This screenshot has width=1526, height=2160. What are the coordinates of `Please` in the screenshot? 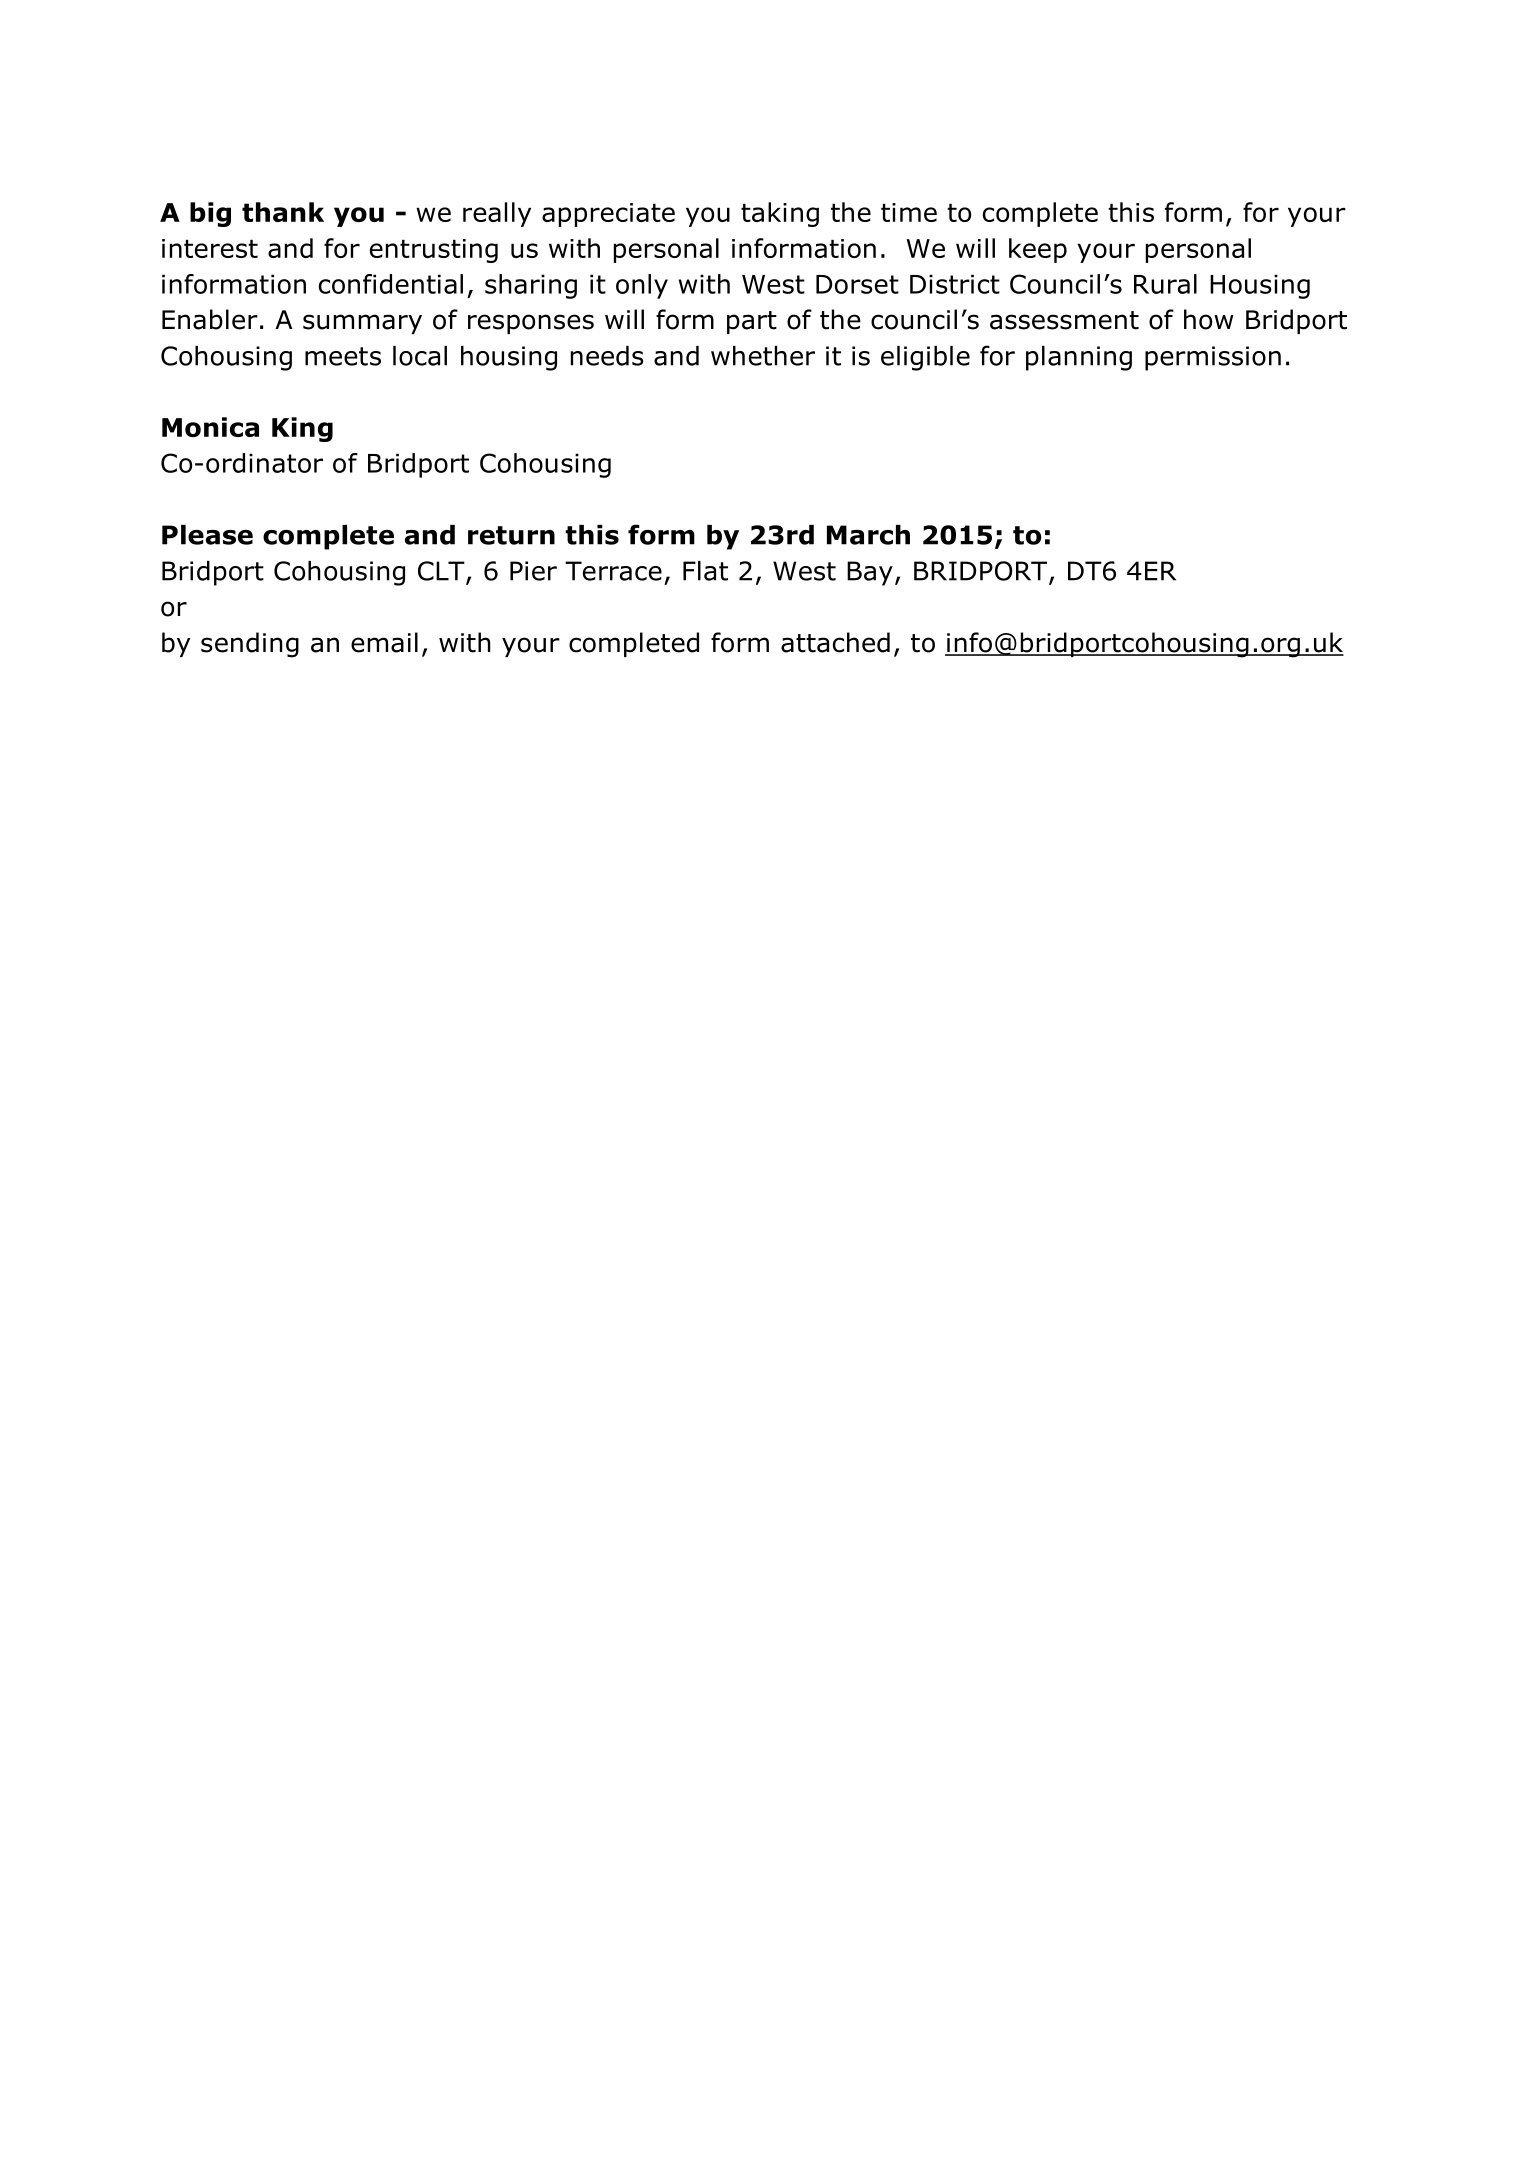 It's located at (207, 535).
